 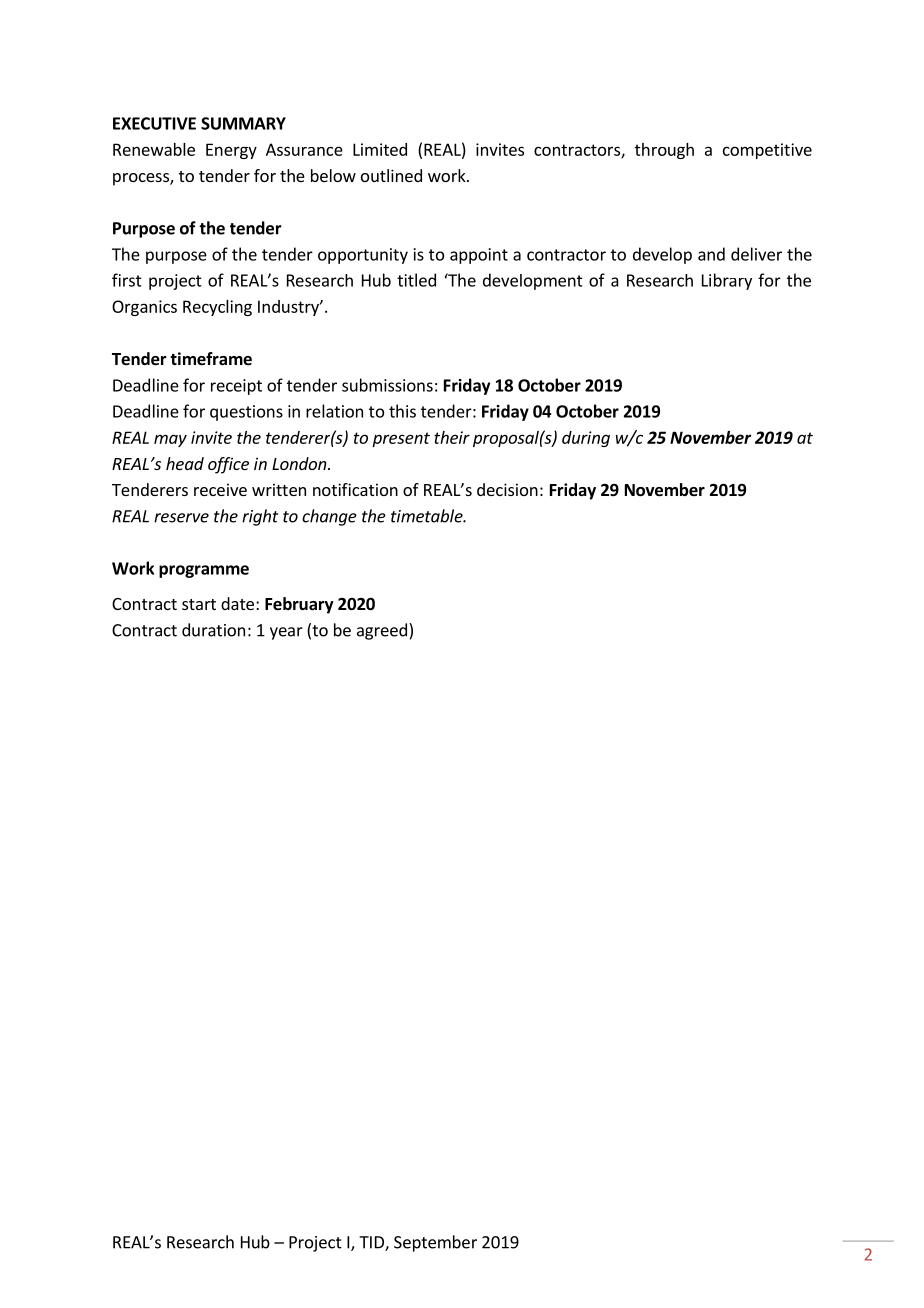 I want to click on outlined, so click(x=391, y=175).
